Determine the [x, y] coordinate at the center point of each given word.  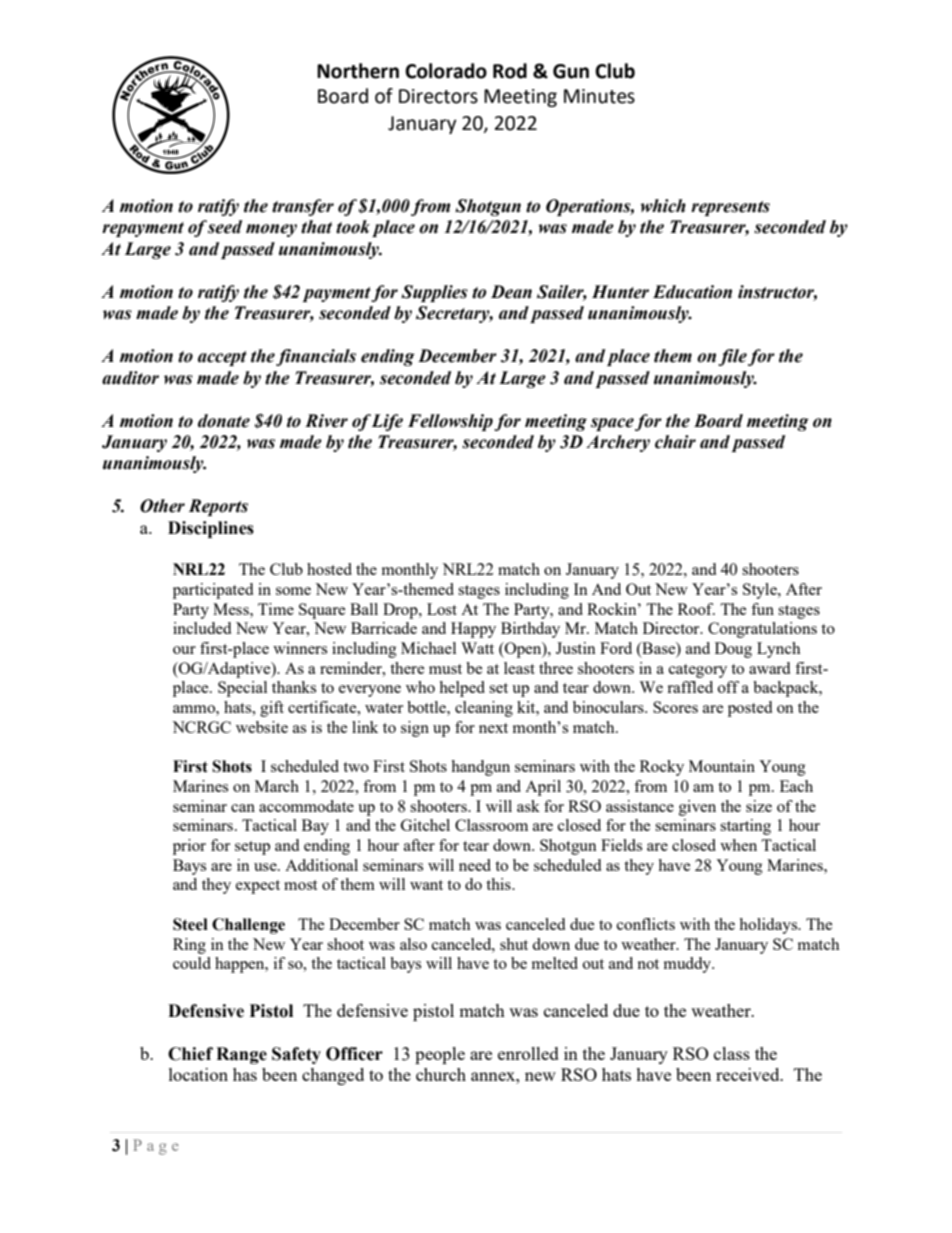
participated [213, 591]
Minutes [599, 96]
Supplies [434, 293]
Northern [358, 71]
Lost [442, 609]
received [749, 1074]
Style [761, 591]
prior [189, 847]
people [440, 1055]
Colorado [446, 71]
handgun [480, 768]
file [732, 357]
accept [222, 358]
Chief [190, 1054]
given [697, 808]
